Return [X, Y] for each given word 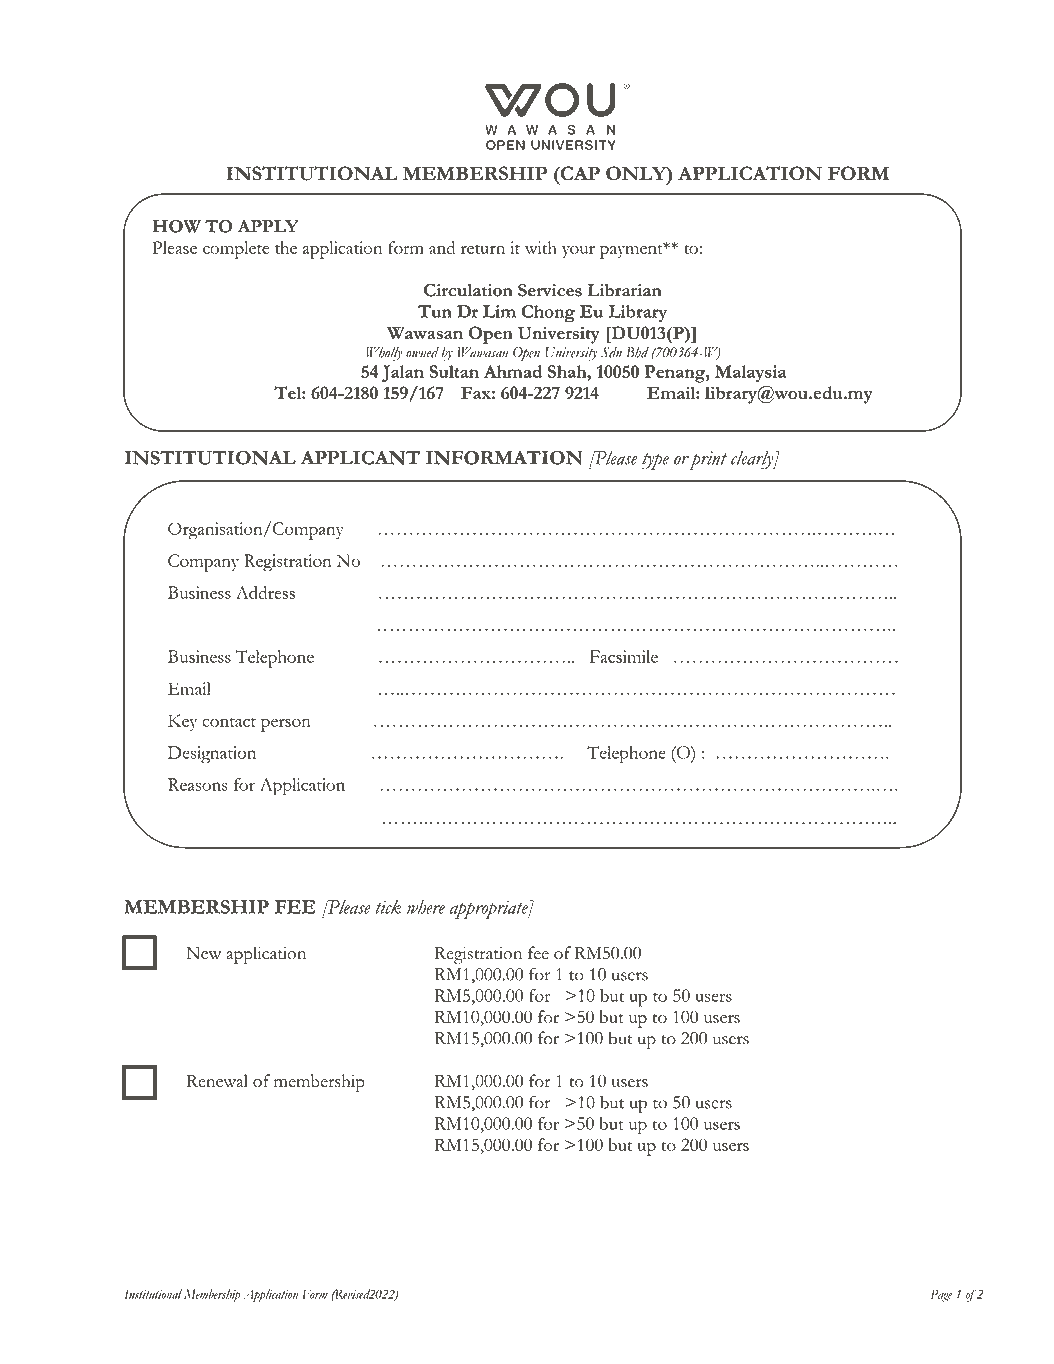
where [426, 907]
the [286, 247]
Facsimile [624, 656]
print [707, 460]
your [578, 252]
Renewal [217, 1080]
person [286, 725]
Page [941, 1295]
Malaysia [750, 373]
